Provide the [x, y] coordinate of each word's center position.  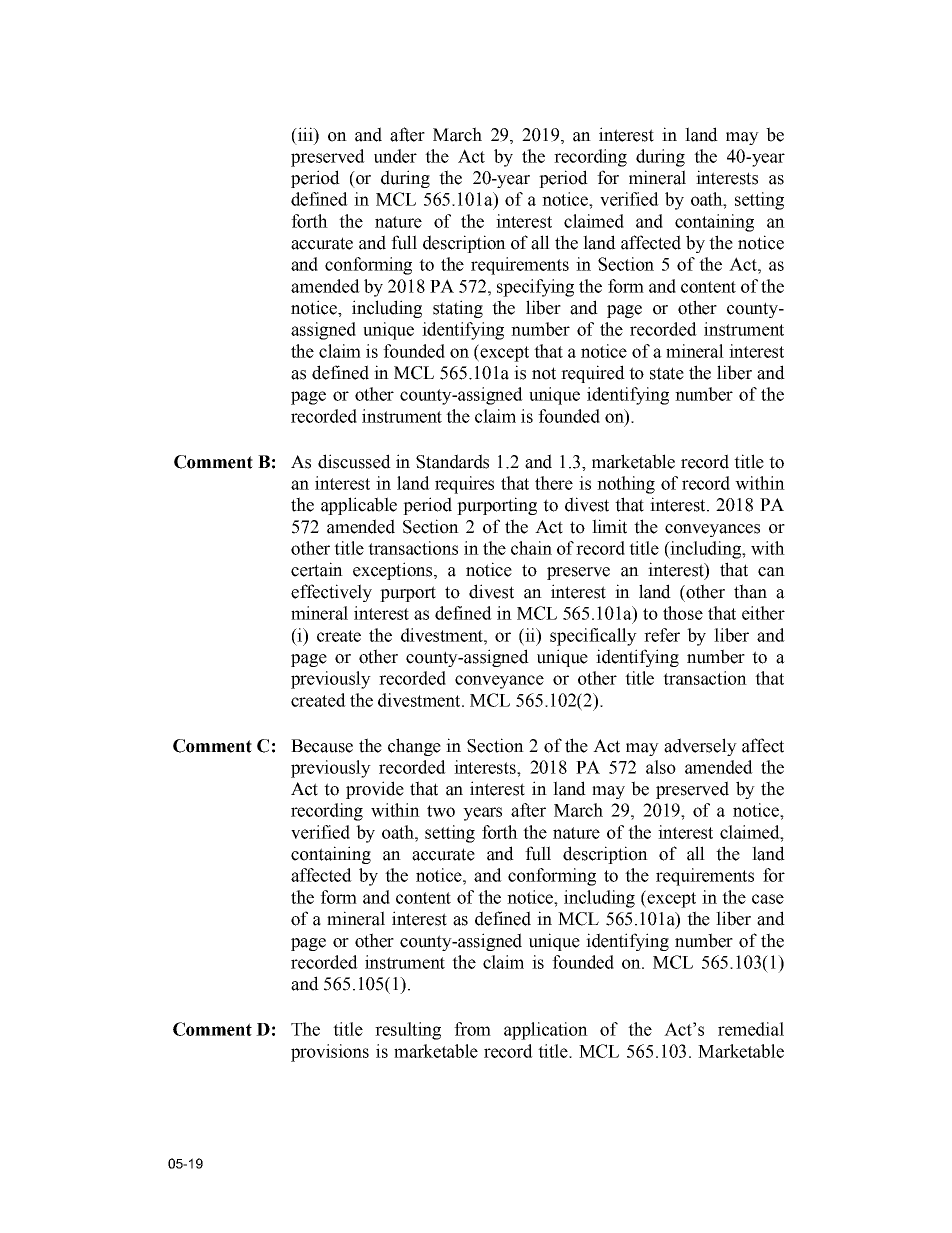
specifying [535, 288]
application [546, 1031]
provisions [330, 1053]
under [395, 156]
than [750, 591]
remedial [751, 1029]
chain [531, 548]
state [667, 373]
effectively [331, 593]
